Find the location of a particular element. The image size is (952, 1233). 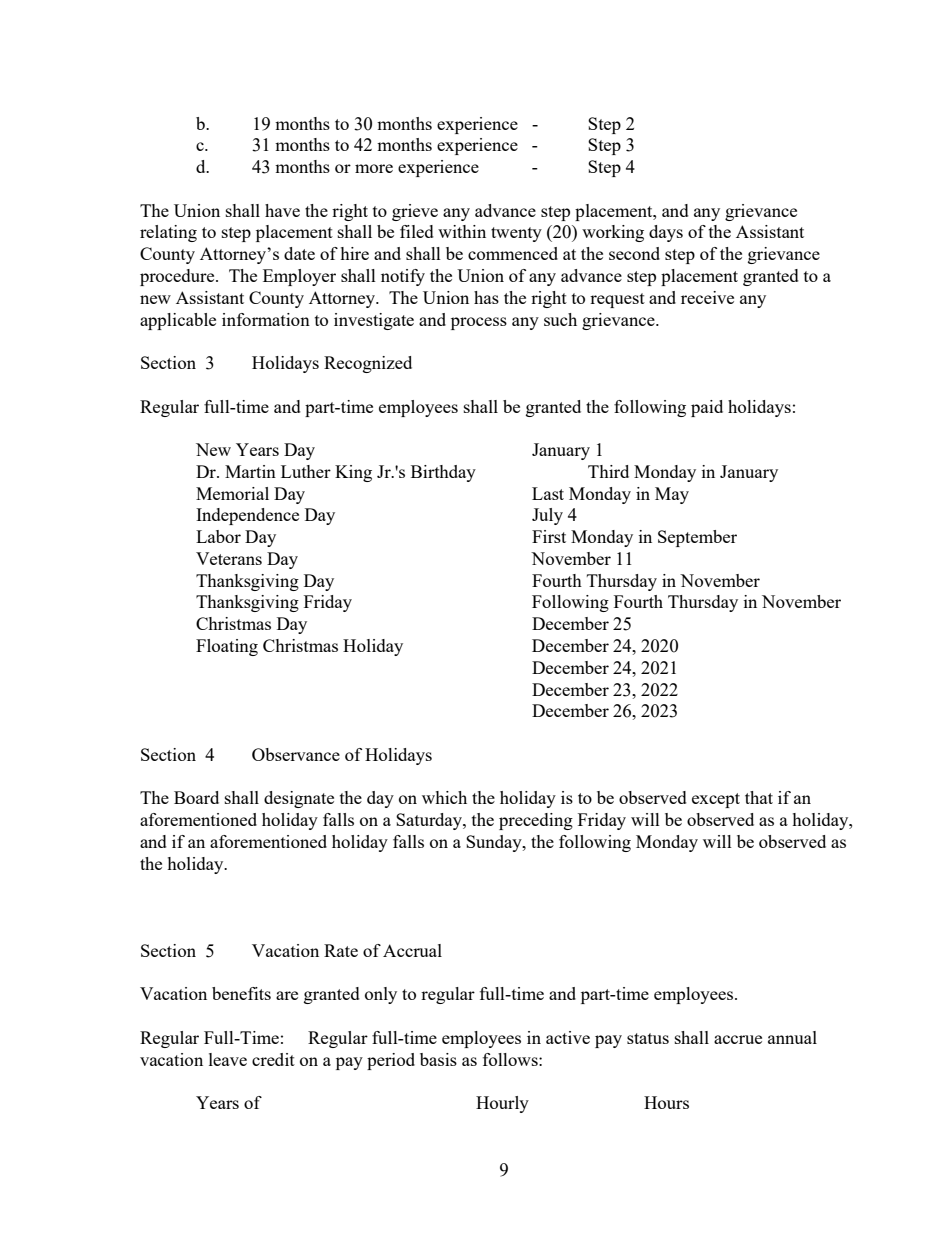

have is located at coordinates (282, 210).
